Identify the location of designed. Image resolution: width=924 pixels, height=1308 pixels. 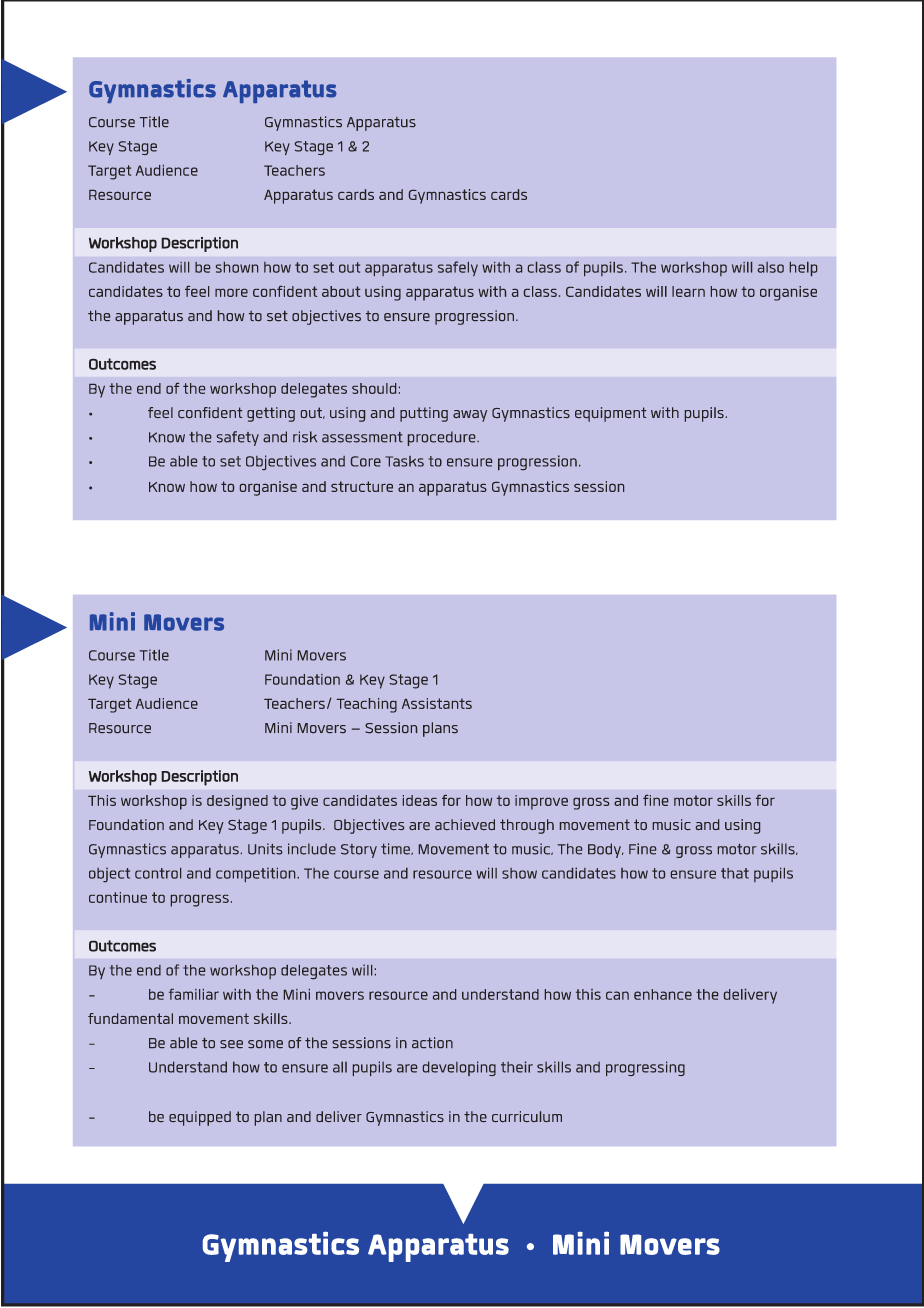
(237, 802).
